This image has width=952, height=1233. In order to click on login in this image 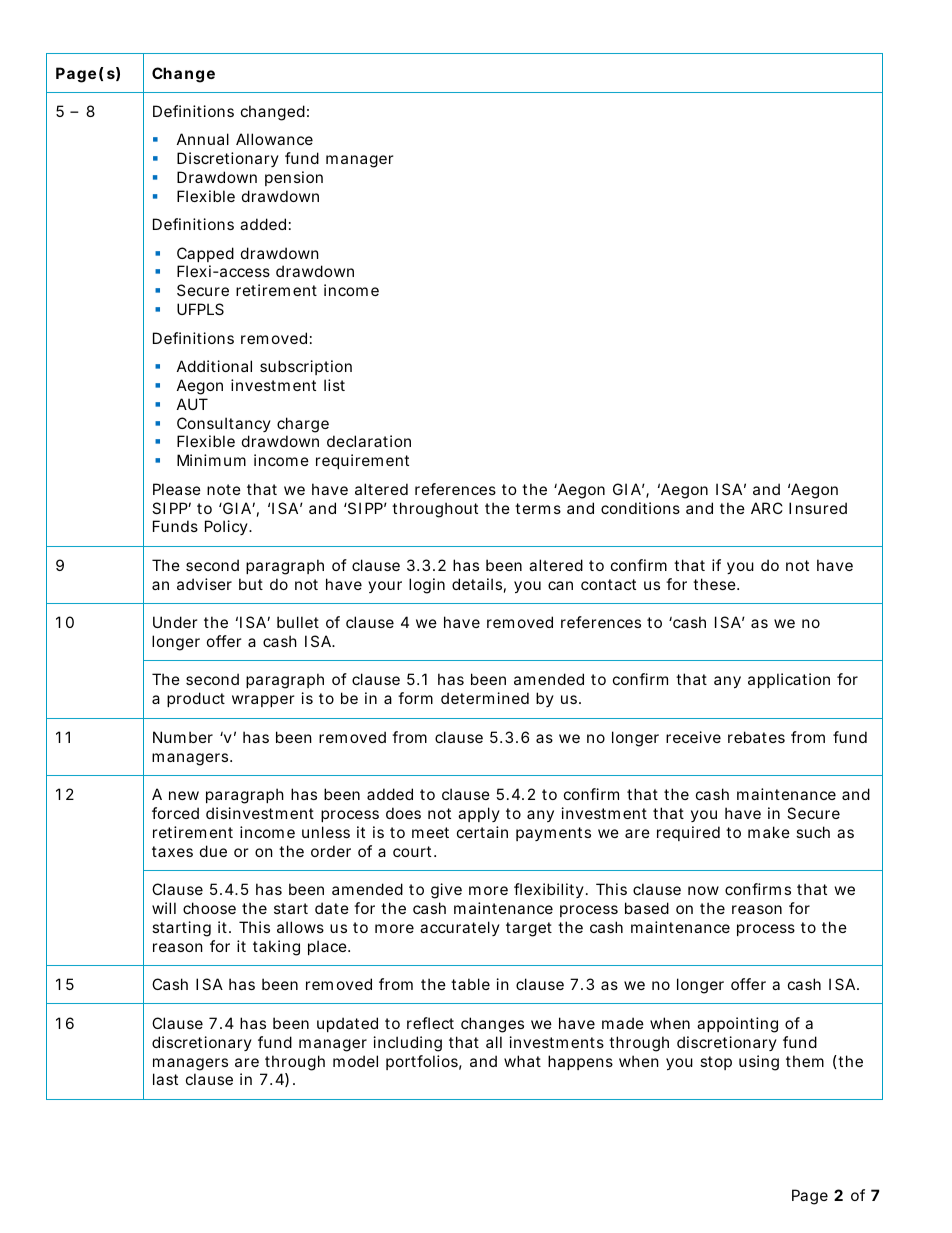, I will do `click(427, 586)`.
